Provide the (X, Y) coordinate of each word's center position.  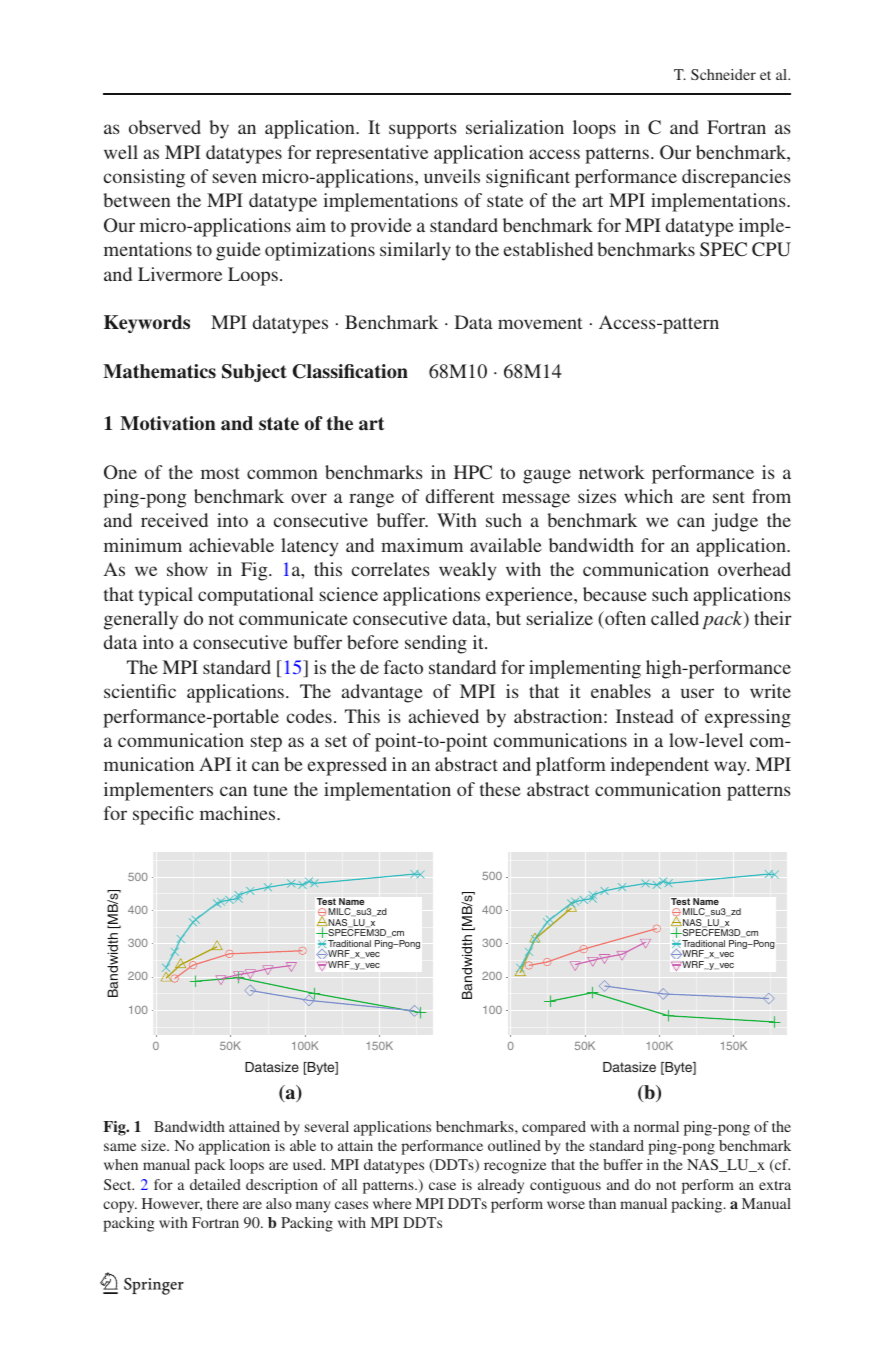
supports (423, 130)
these (500, 789)
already (501, 1186)
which (648, 496)
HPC (473, 472)
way (731, 768)
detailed (215, 1184)
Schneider (723, 74)
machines (239, 813)
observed (165, 127)
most (220, 473)
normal (656, 1126)
